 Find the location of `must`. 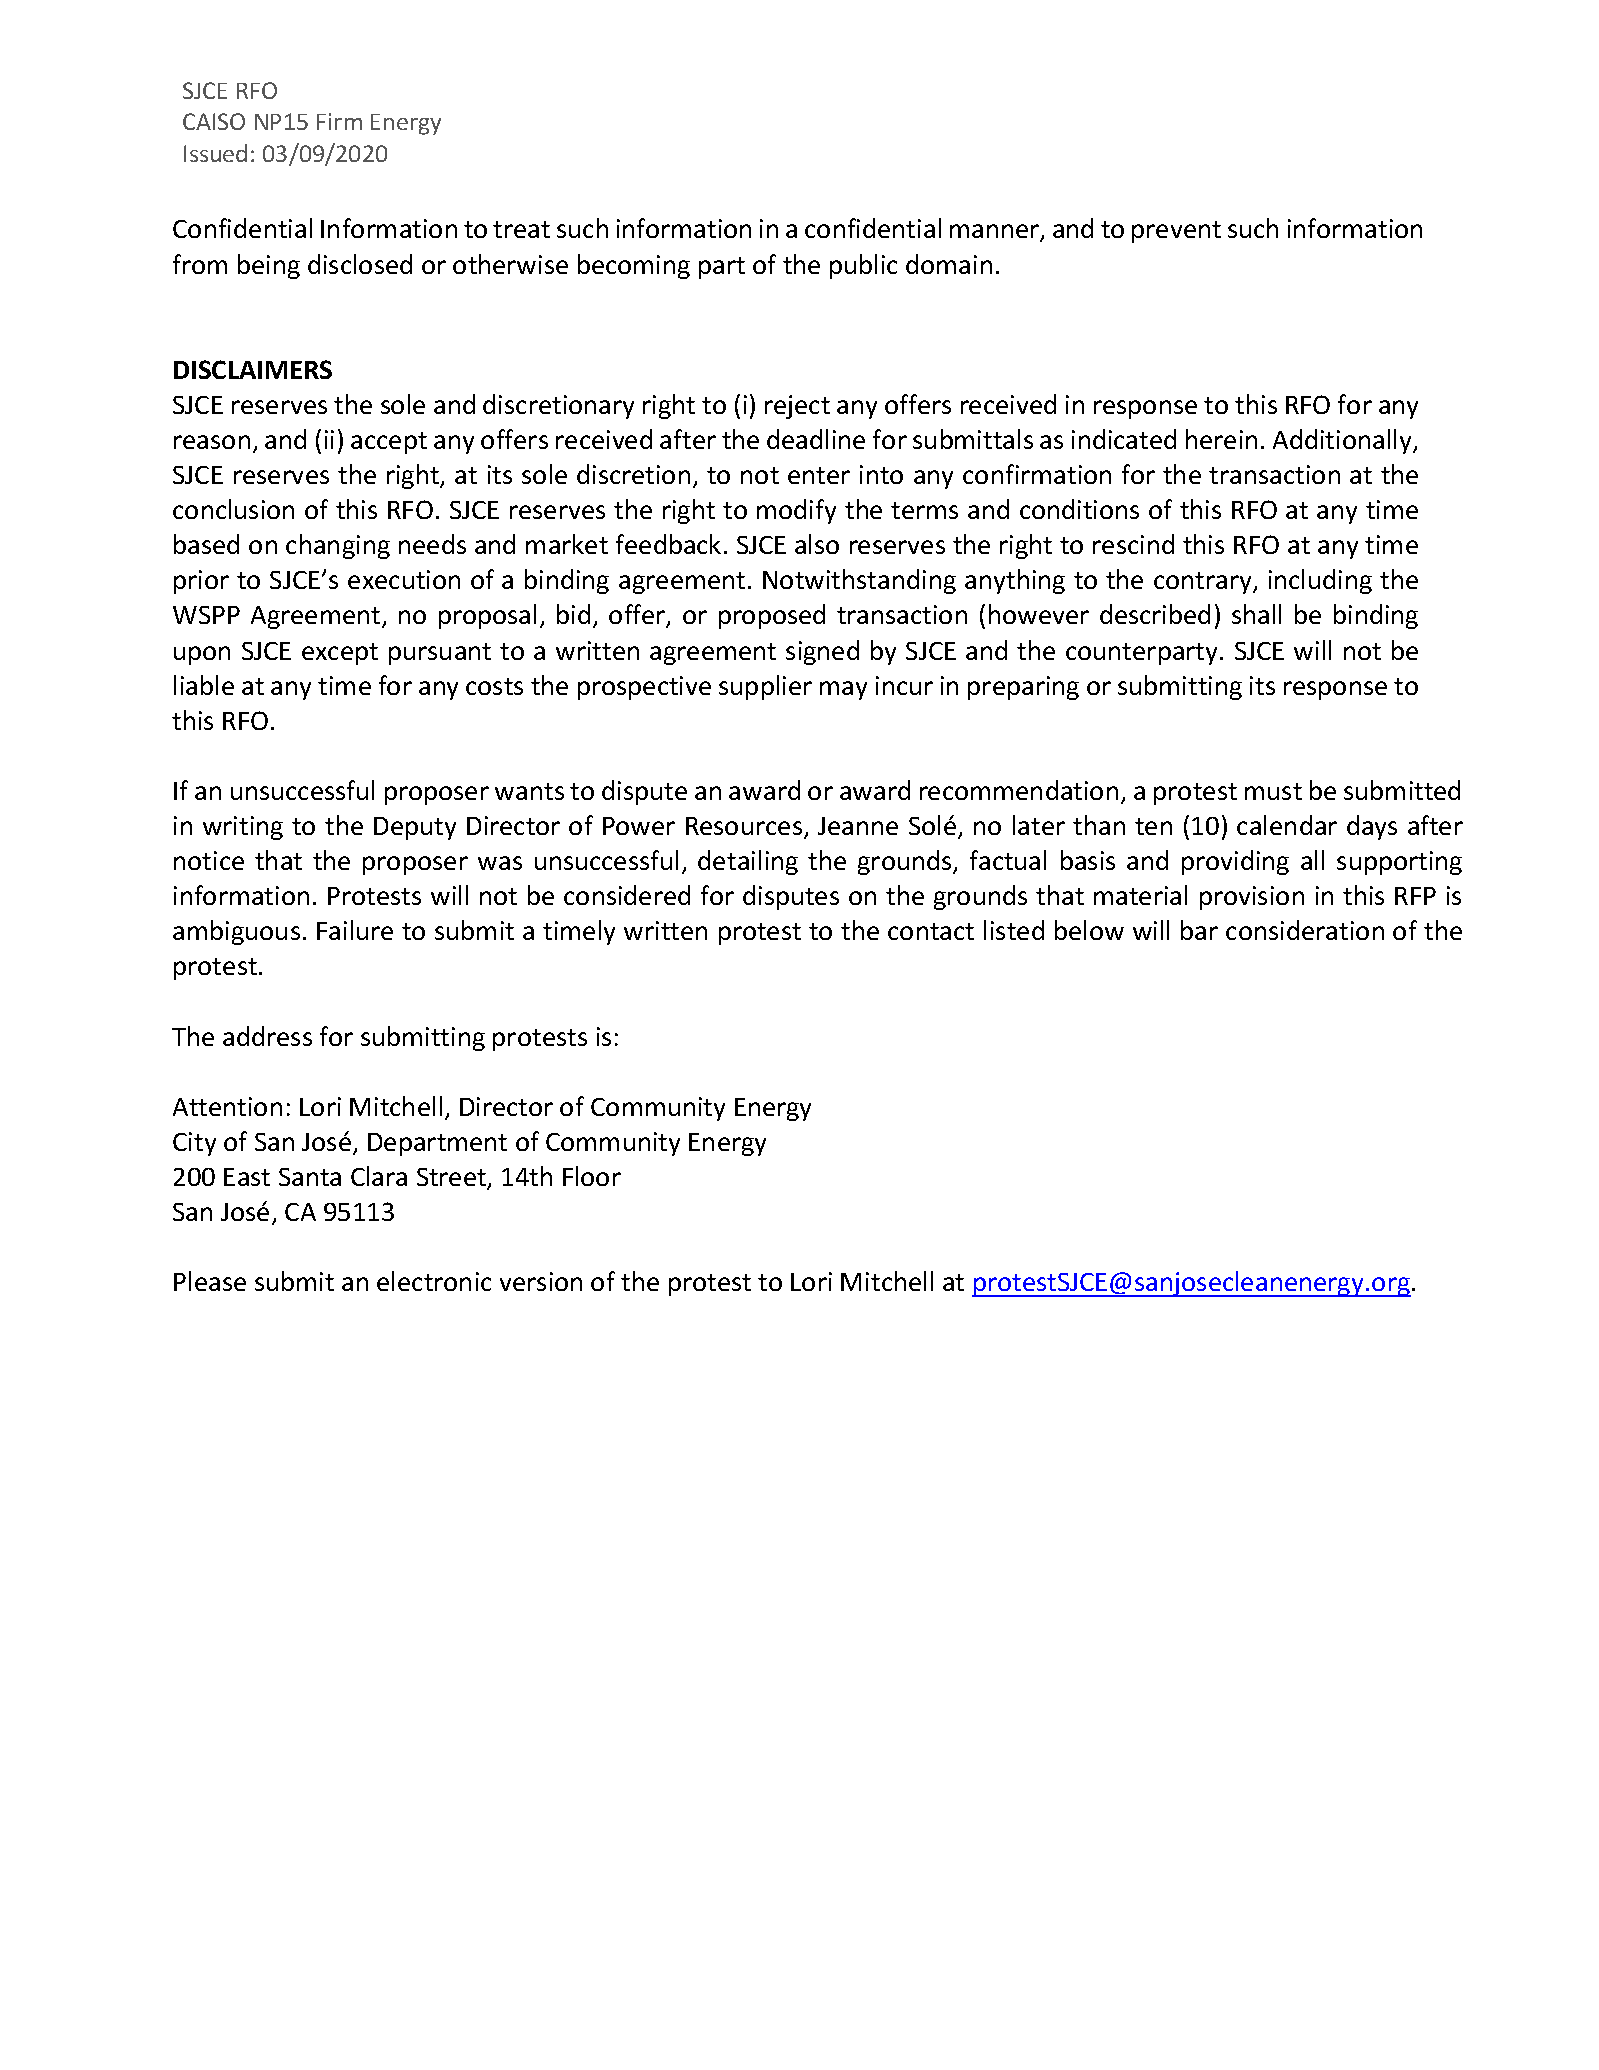

must is located at coordinates (1273, 791).
